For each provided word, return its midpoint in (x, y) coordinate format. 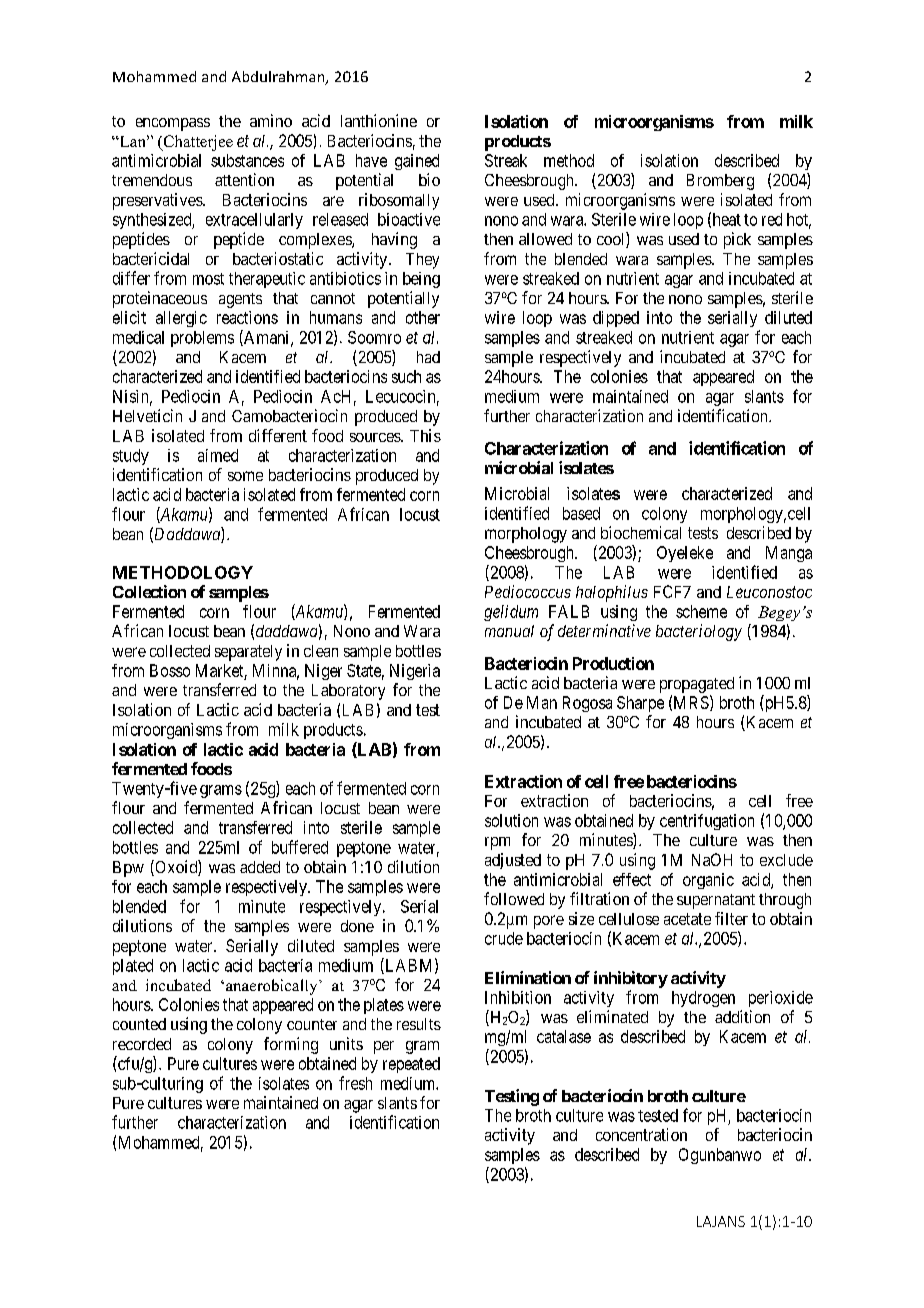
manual (509, 631)
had (428, 357)
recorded (142, 1044)
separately (248, 653)
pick (737, 240)
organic (708, 881)
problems (202, 339)
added (260, 867)
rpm (497, 843)
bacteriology (699, 632)
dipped (616, 319)
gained (417, 162)
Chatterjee (197, 143)
